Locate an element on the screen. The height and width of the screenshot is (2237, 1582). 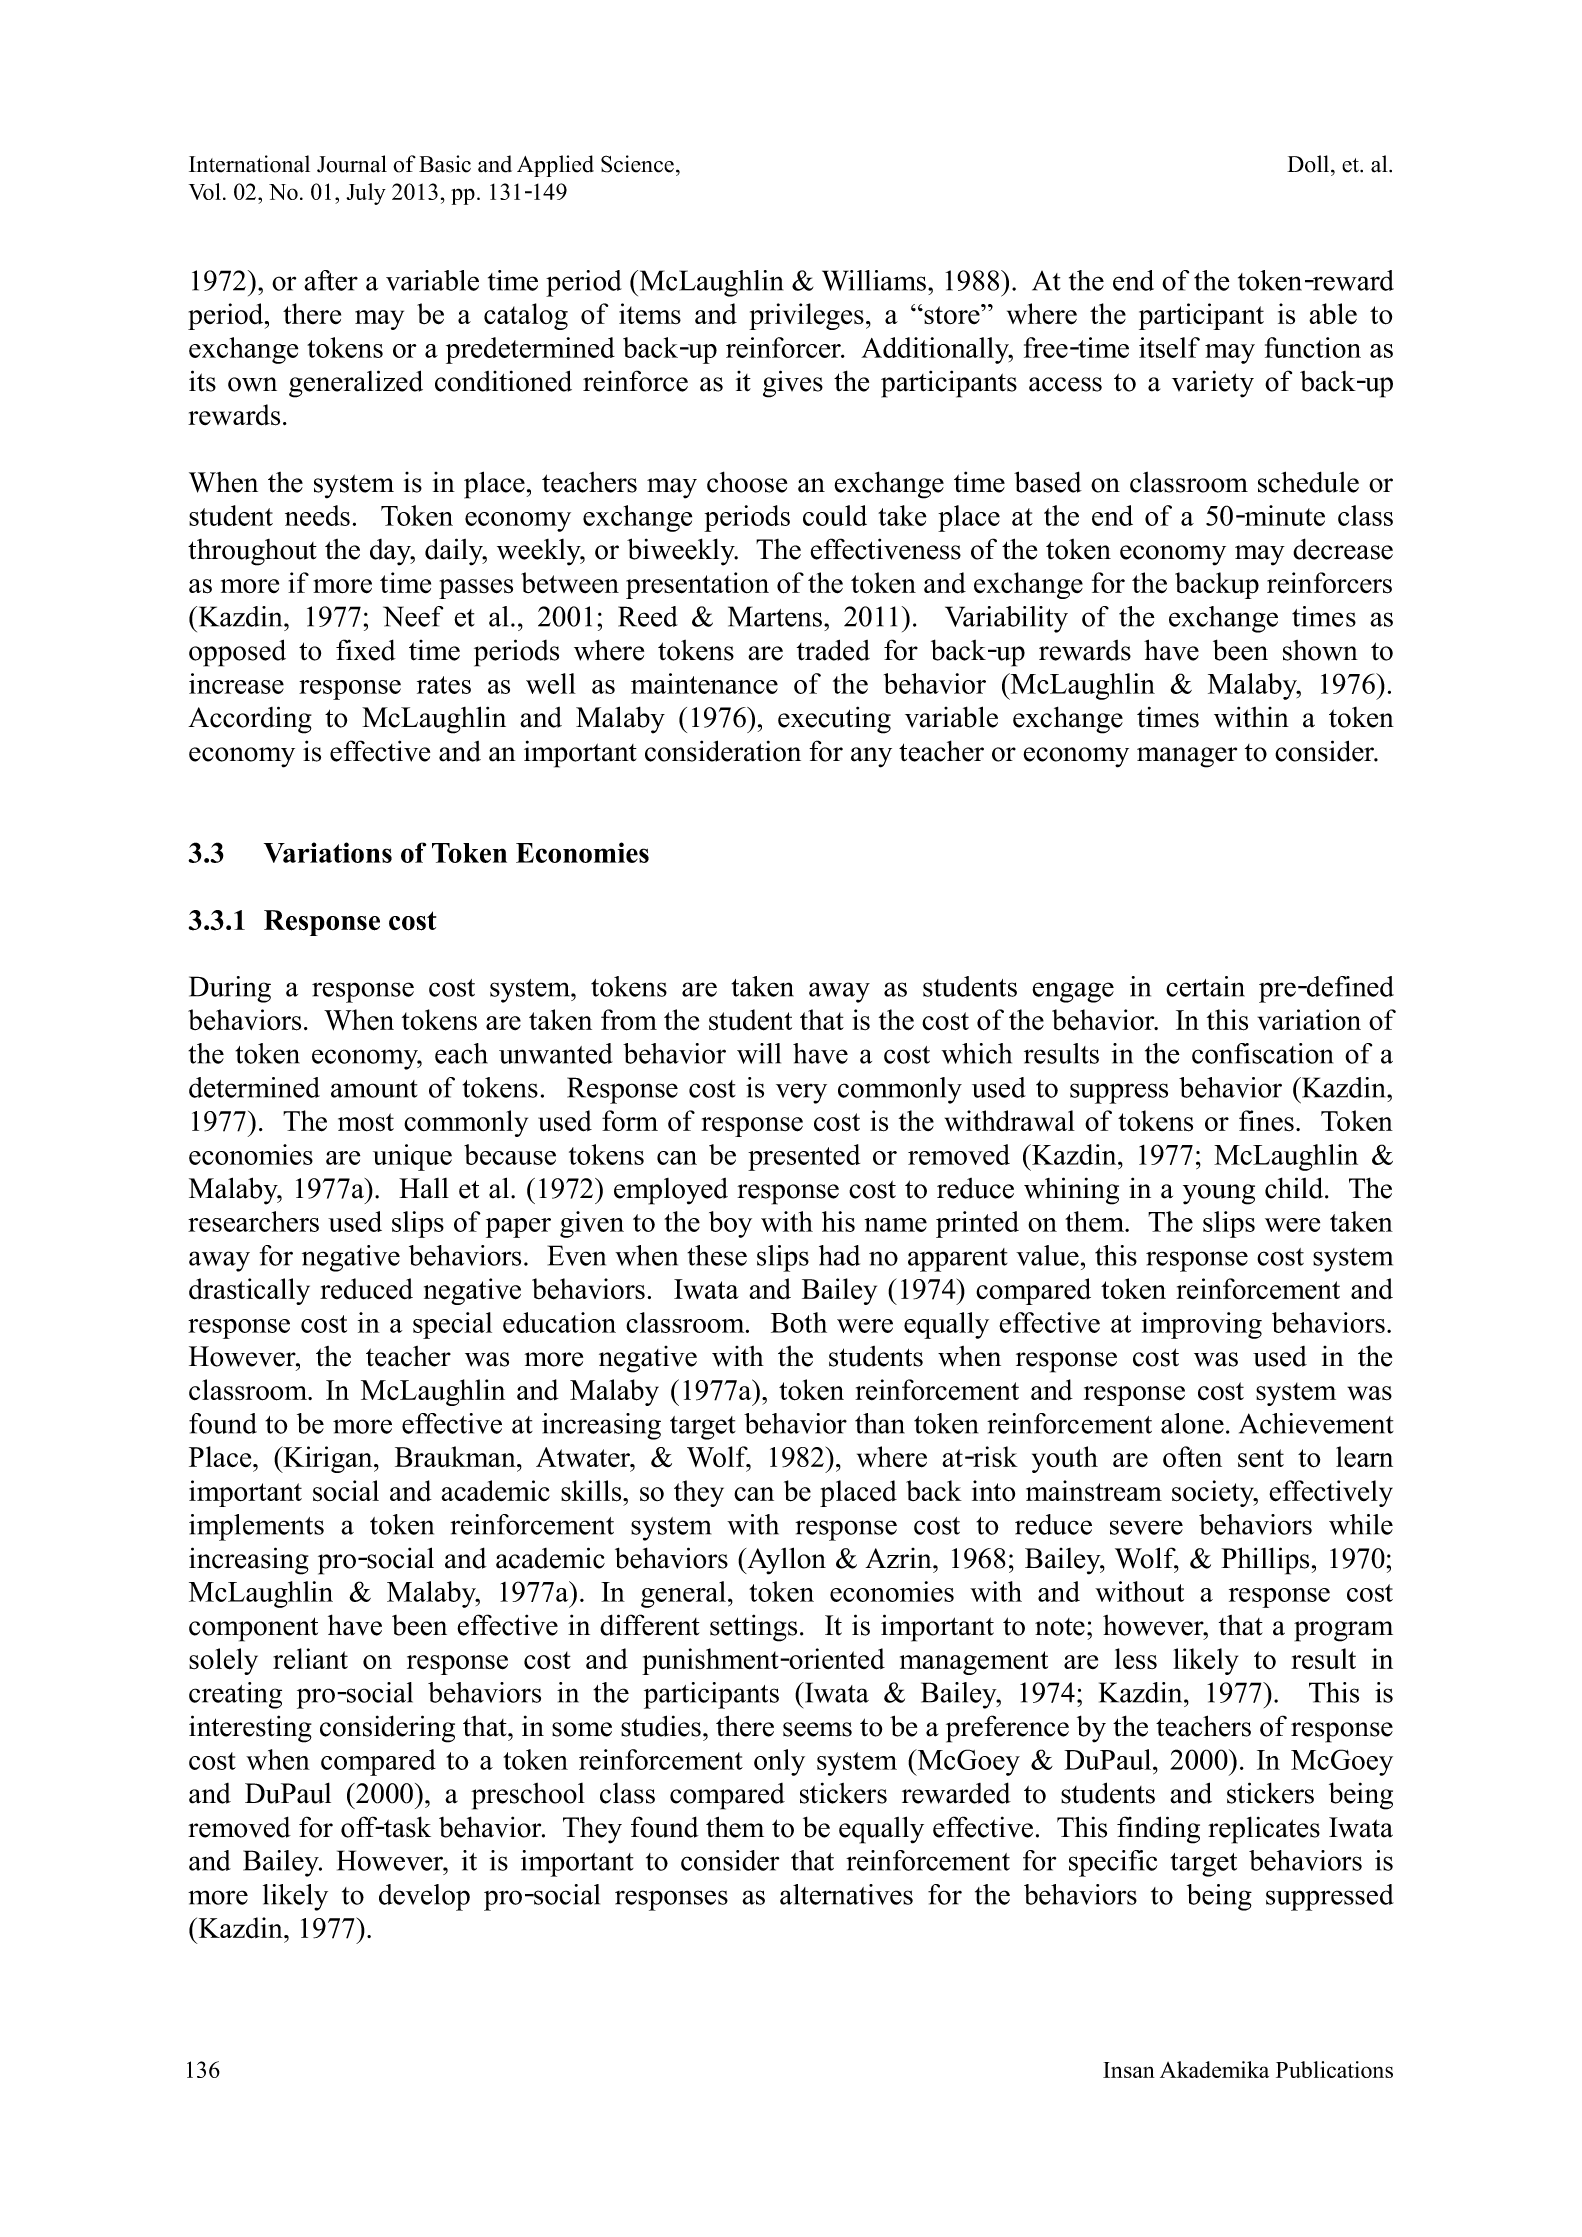
any is located at coordinates (871, 757).
